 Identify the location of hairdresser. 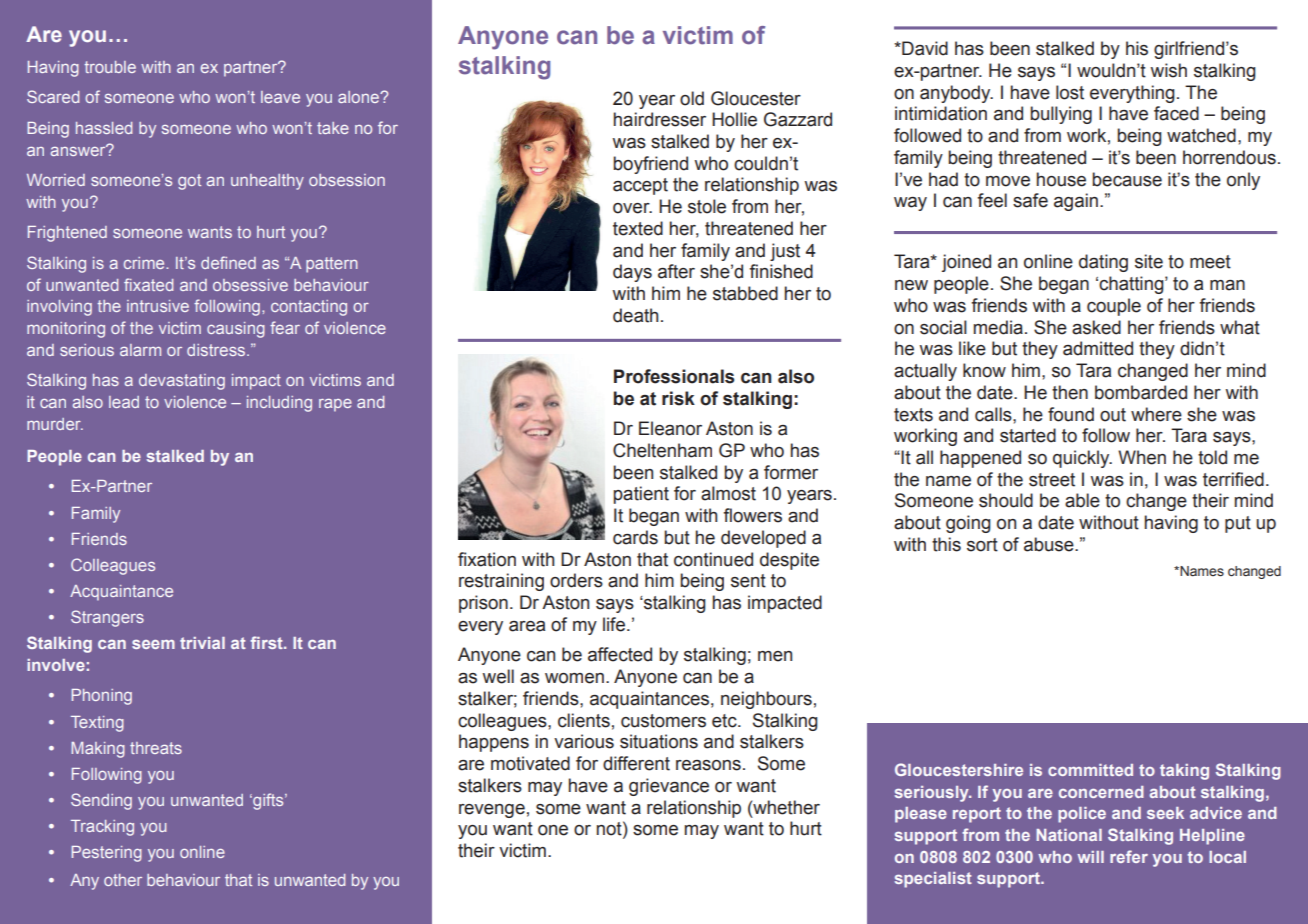
(660, 119).
